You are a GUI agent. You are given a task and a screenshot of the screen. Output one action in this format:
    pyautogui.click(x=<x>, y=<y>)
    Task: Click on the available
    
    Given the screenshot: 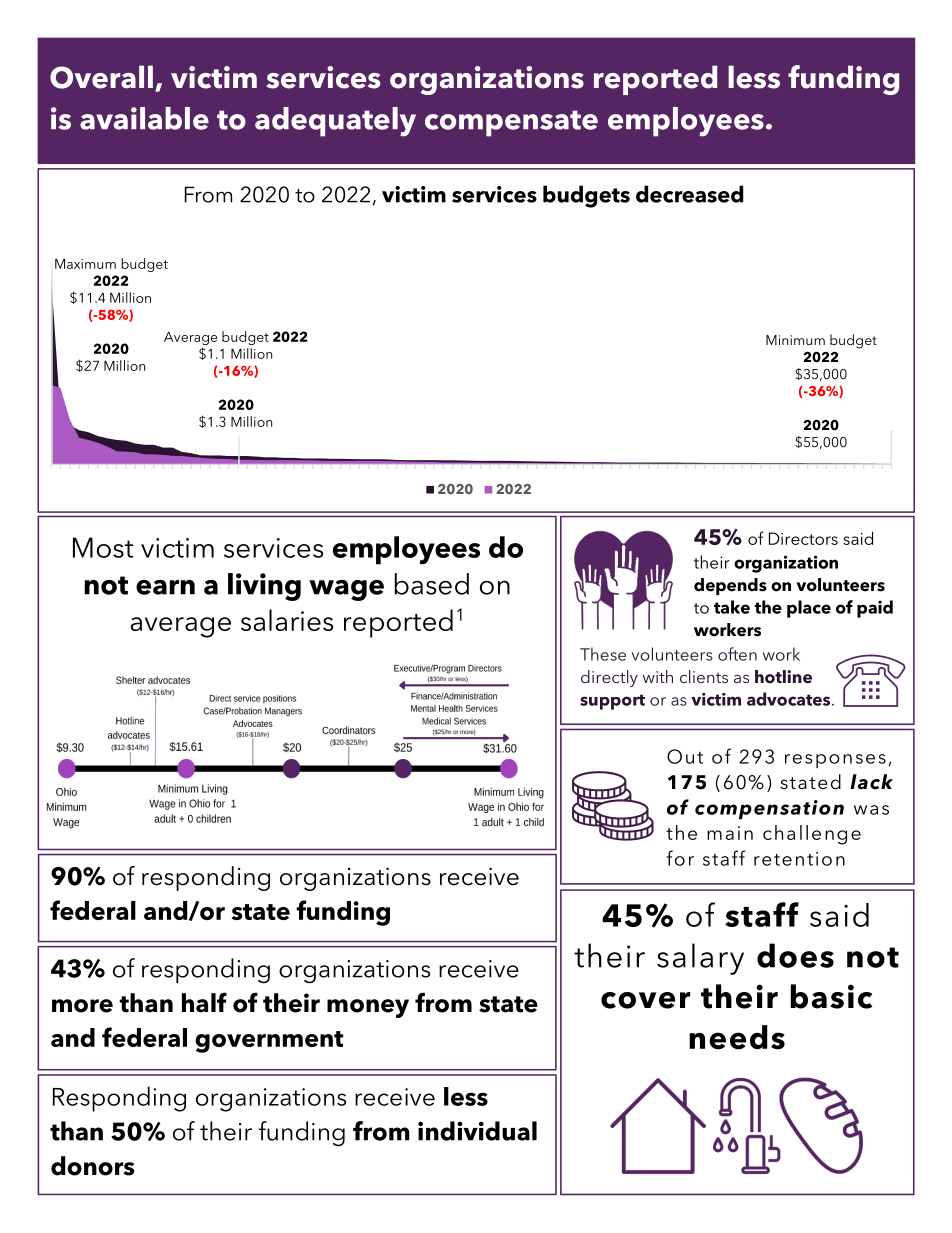 What is the action you would take?
    pyautogui.click(x=144, y=118)
